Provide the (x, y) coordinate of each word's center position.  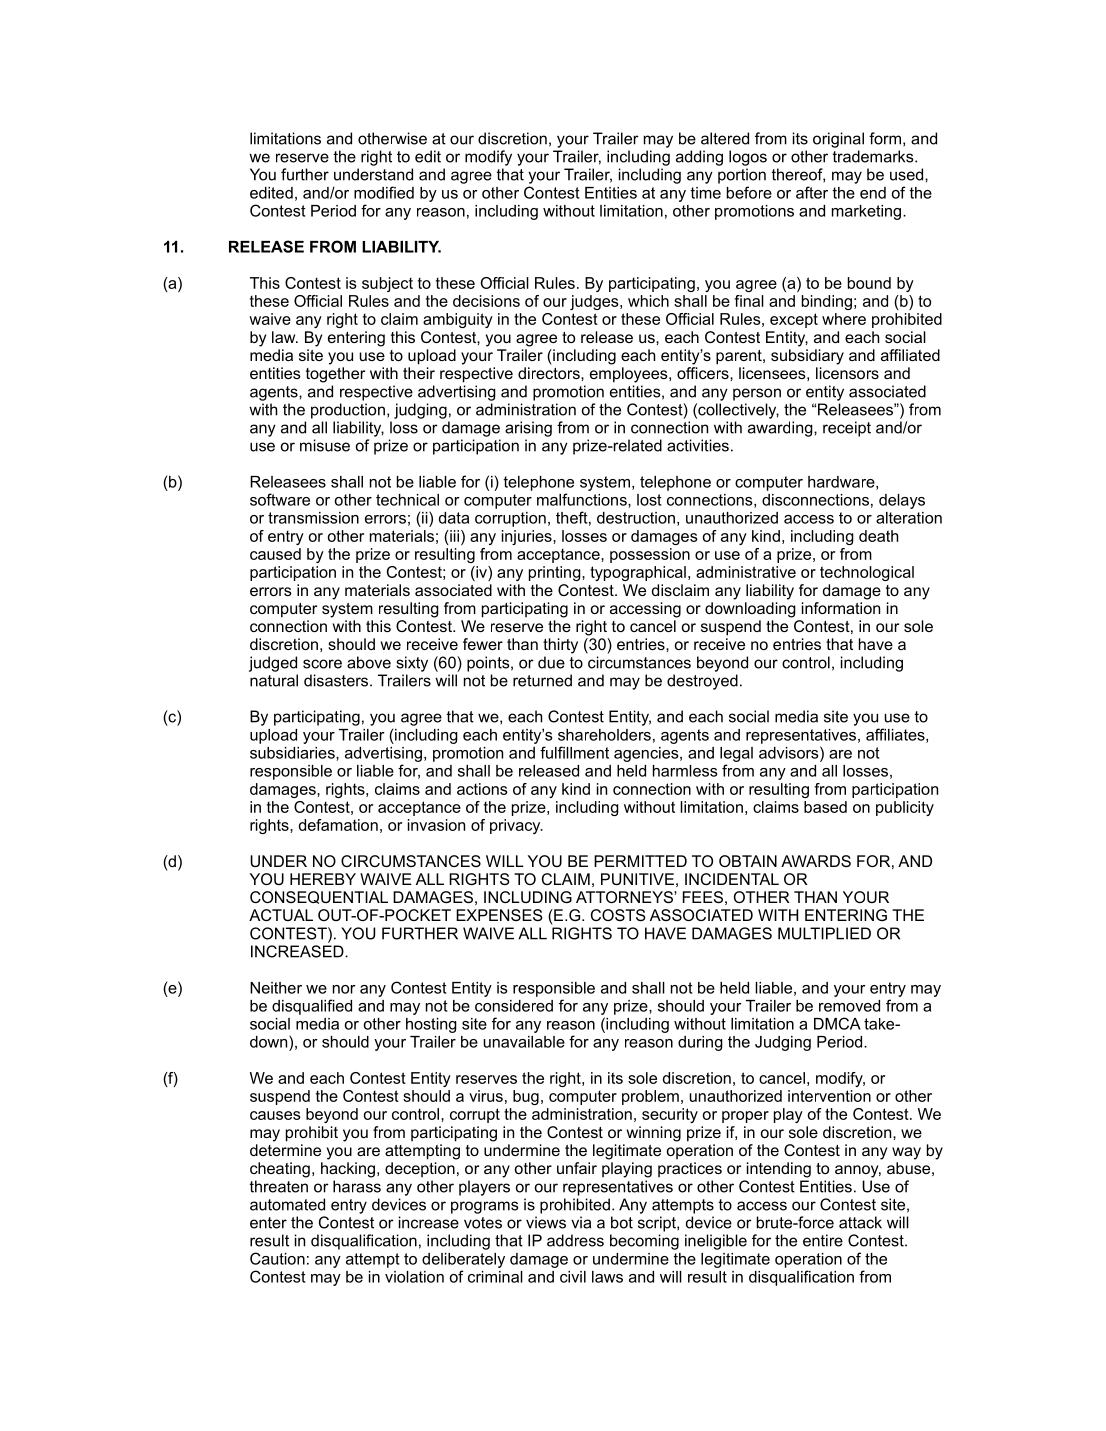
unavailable (524, 1042)
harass (357, 1186)
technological (867, 573)
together (335, 375)
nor (344, 989)
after (812, 192)
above (369, 662)
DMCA (837, 1023)
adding (699, 158)
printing (556, 573)
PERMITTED (640, 861)
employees (630, 375)
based (825, 807)
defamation (338, 825)
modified (384, 192)
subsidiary (807, 357)
